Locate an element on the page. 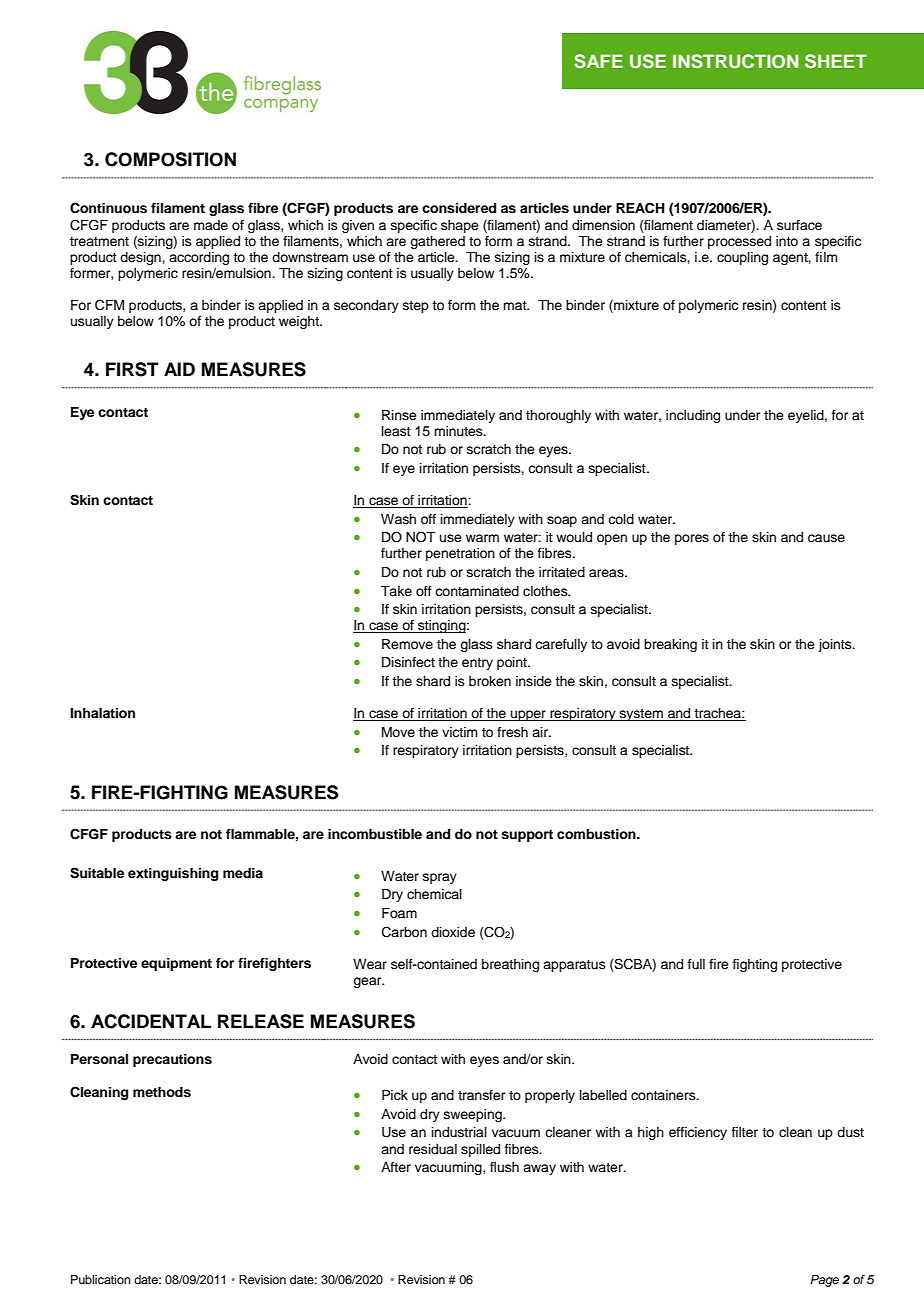 The width and height of the page is (924, 1308). COMPOSITION is located at coordinates (170, 159).
